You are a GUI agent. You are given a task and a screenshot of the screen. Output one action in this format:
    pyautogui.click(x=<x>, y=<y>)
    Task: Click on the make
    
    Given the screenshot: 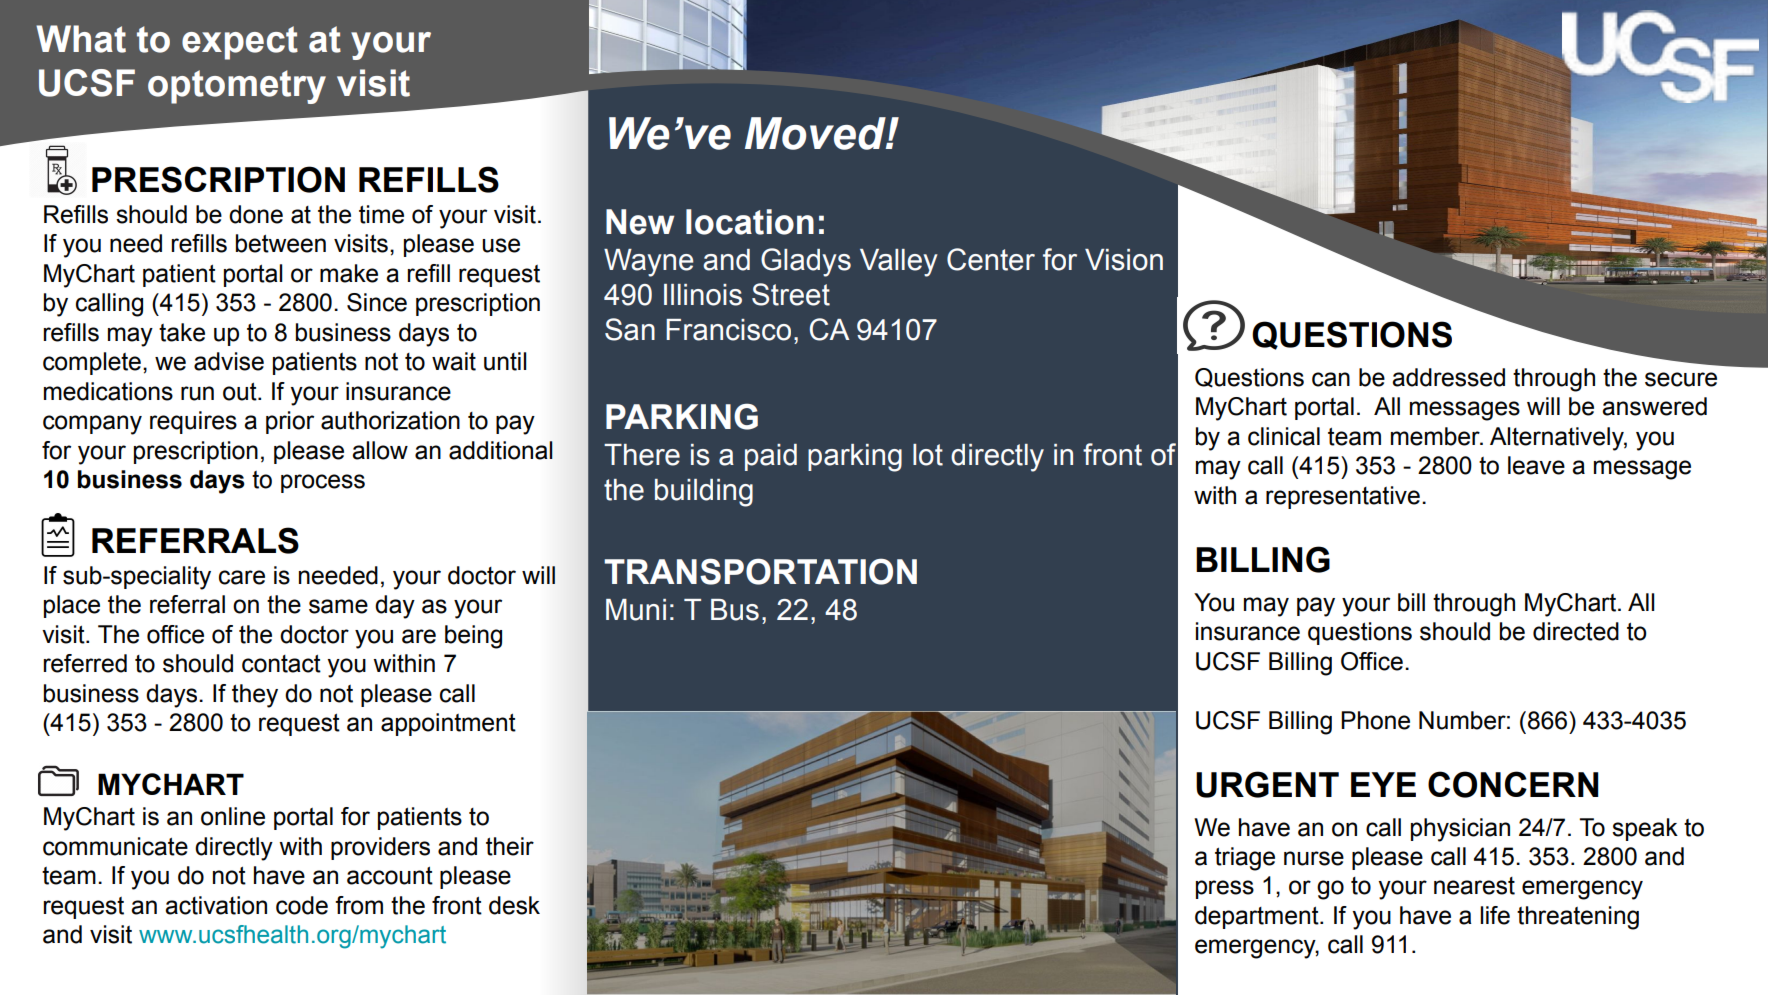 What is the action you would take?
    pyautogui.click(x=349, y=273)
